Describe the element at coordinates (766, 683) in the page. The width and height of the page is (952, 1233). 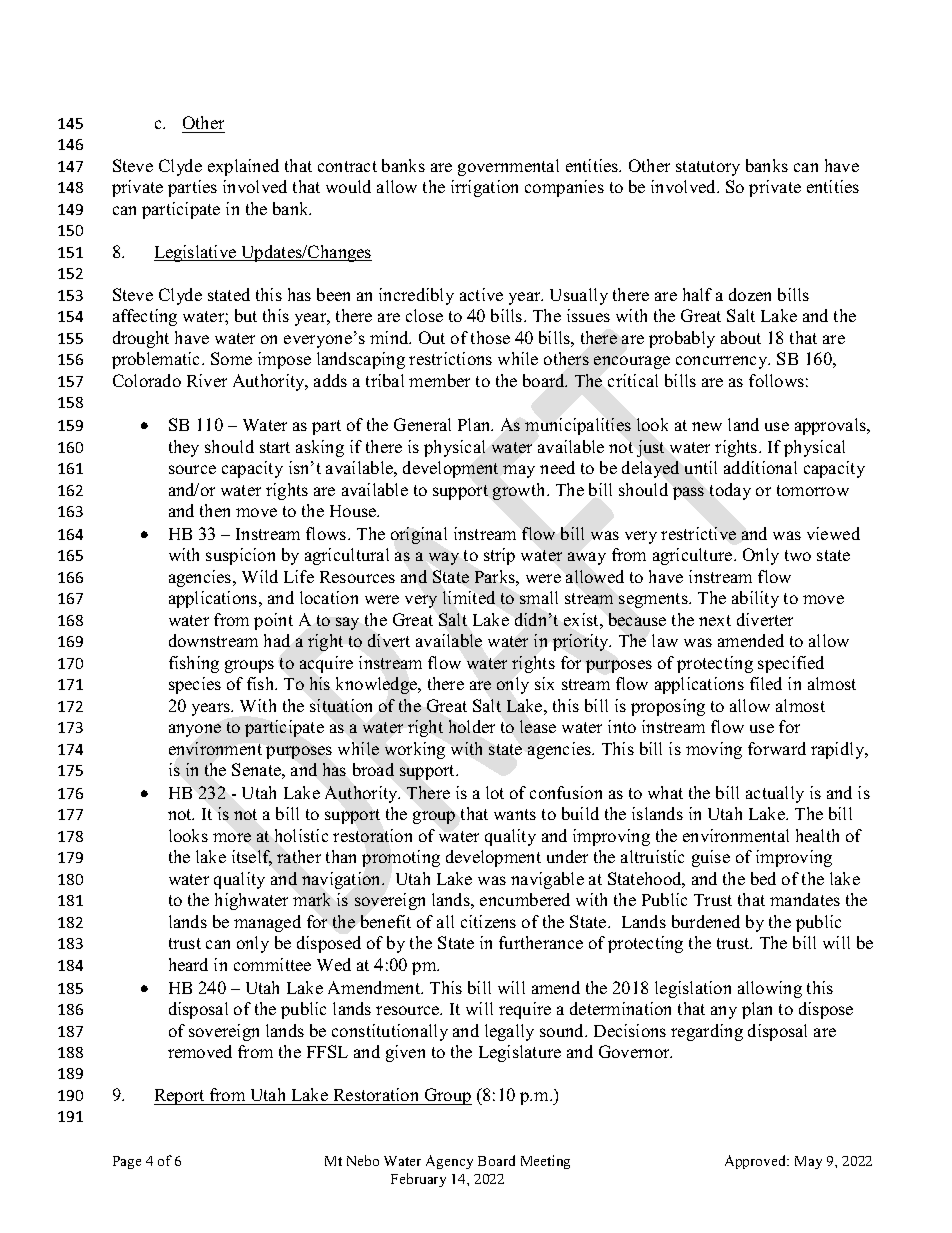
I see `filed` at that location.
